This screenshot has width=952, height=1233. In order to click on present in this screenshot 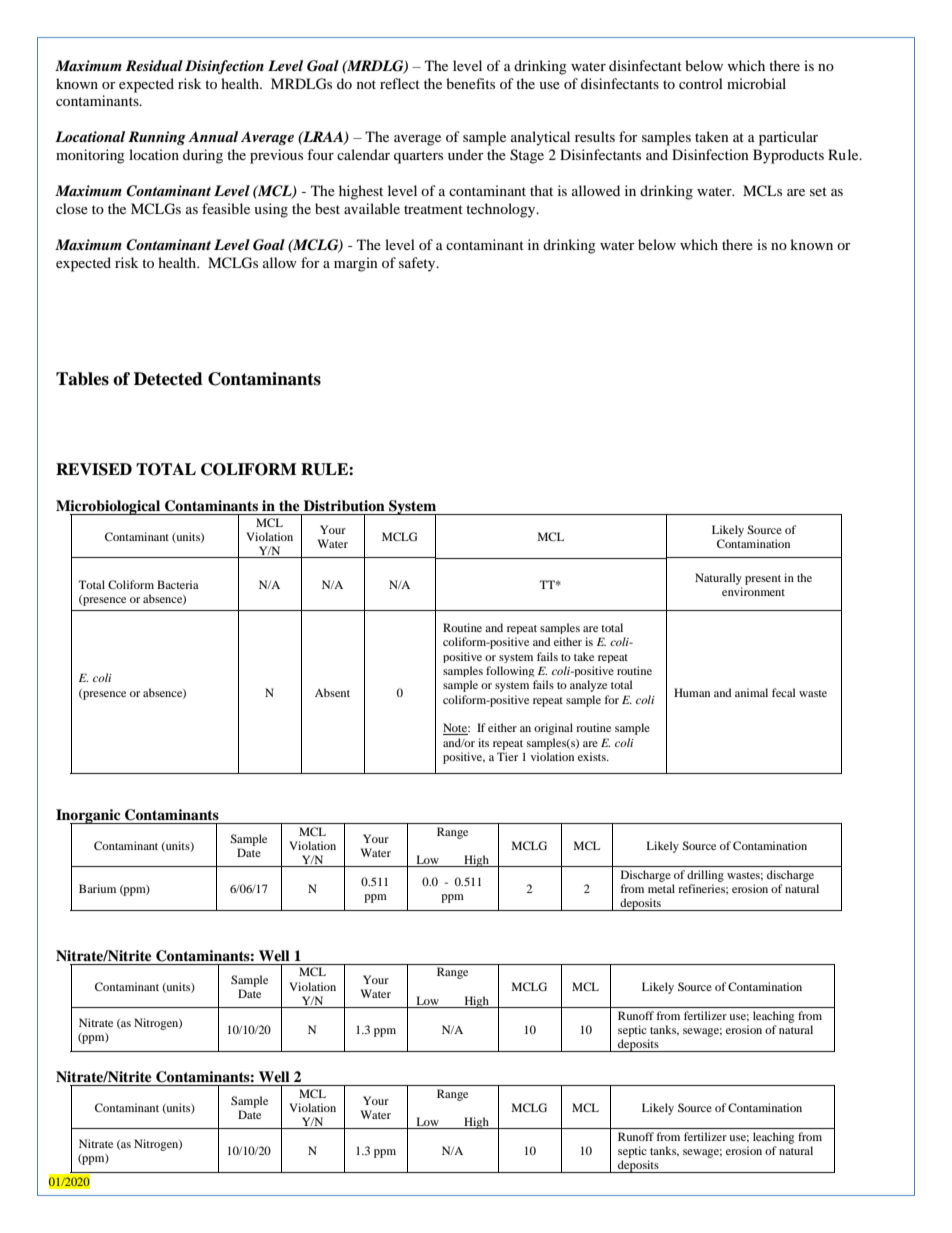, I will do `click(763, 580)`.
